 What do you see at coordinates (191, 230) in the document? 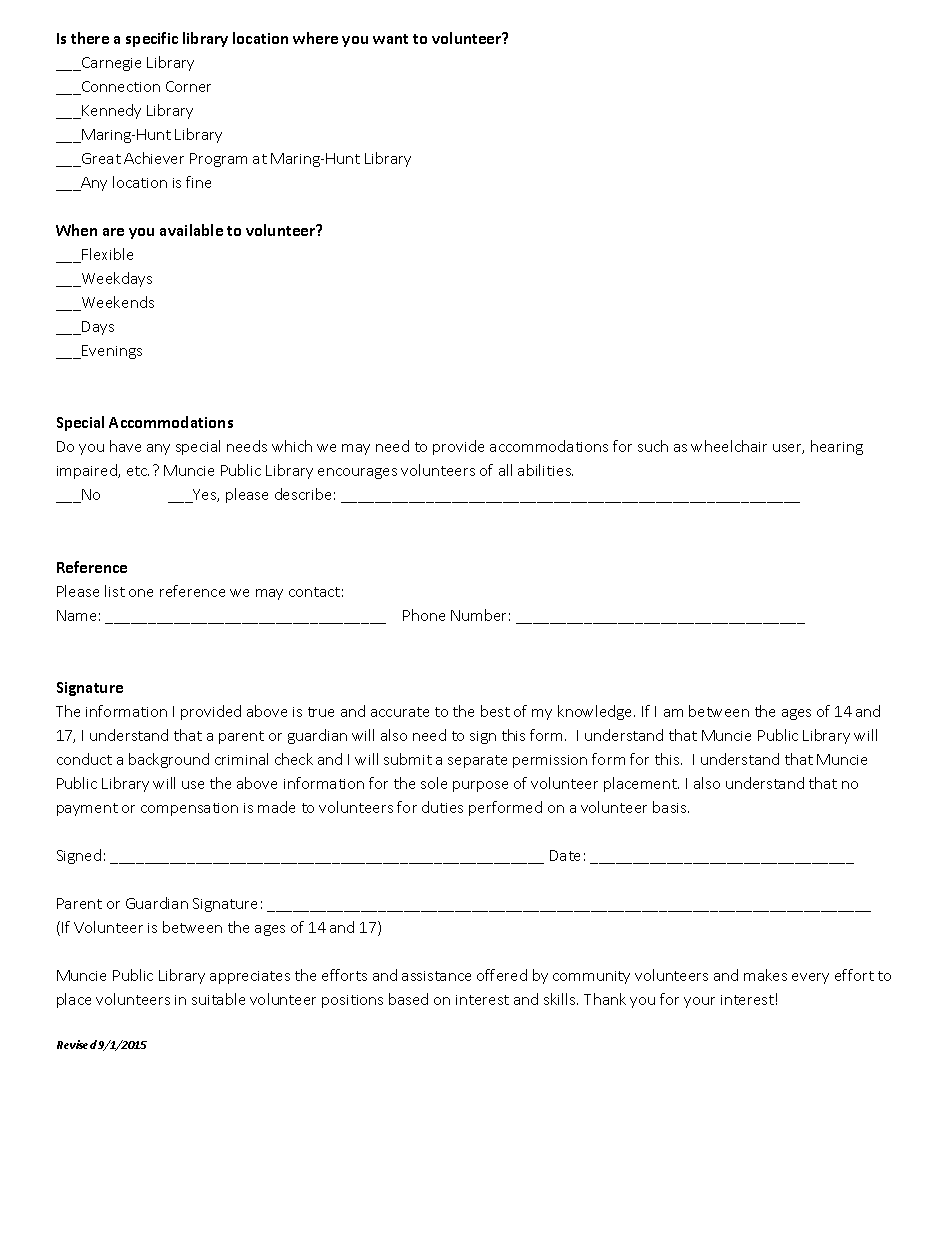
I see `available` at bounding box center [191, 230].
